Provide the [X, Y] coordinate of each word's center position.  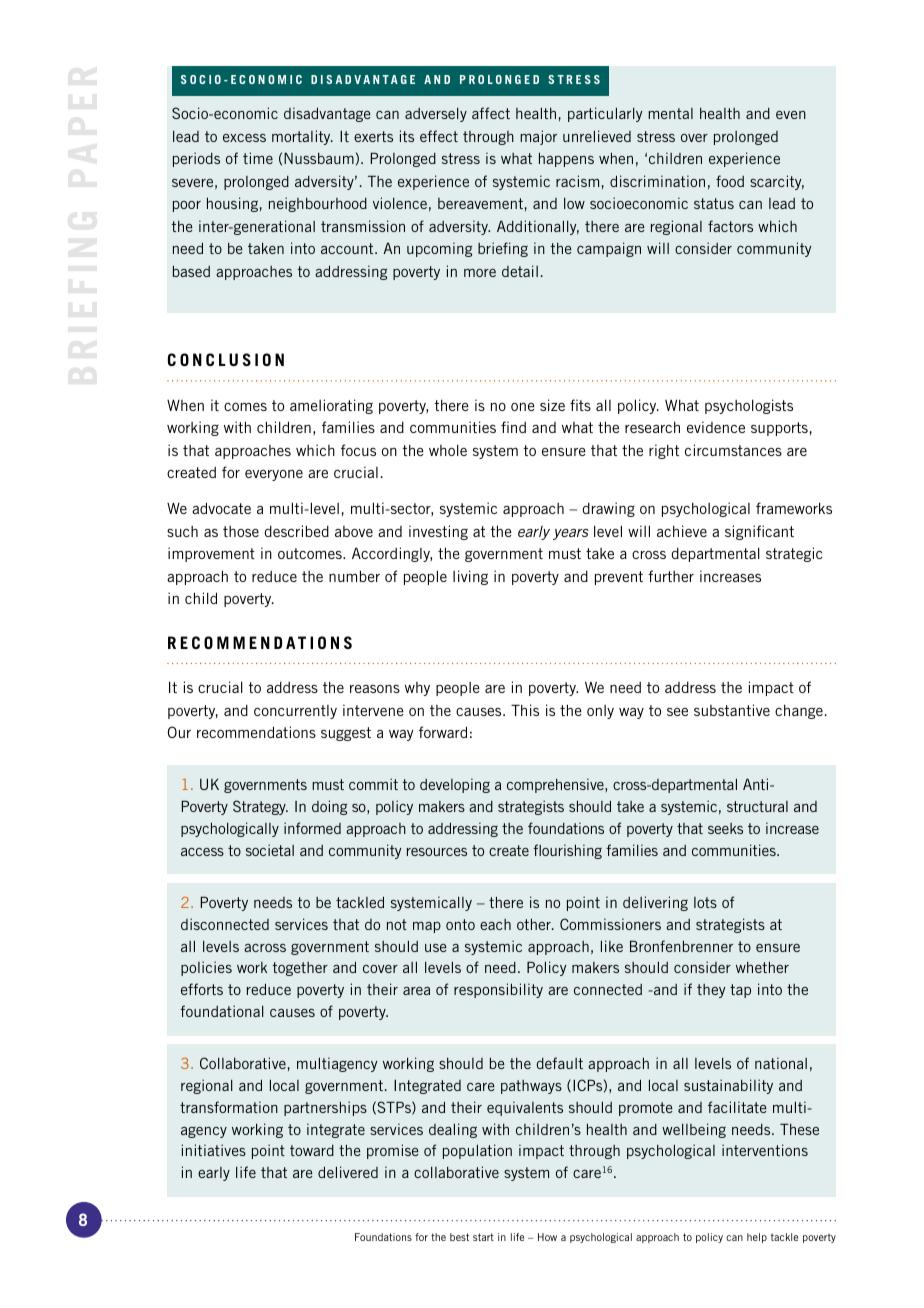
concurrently [295, 712]
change [799, 712]
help [757, 1238]
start [483, 1237]
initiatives [214, 1150]
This [525, 710]
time [258, 158]
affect [491, 113]
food [730, 181]
